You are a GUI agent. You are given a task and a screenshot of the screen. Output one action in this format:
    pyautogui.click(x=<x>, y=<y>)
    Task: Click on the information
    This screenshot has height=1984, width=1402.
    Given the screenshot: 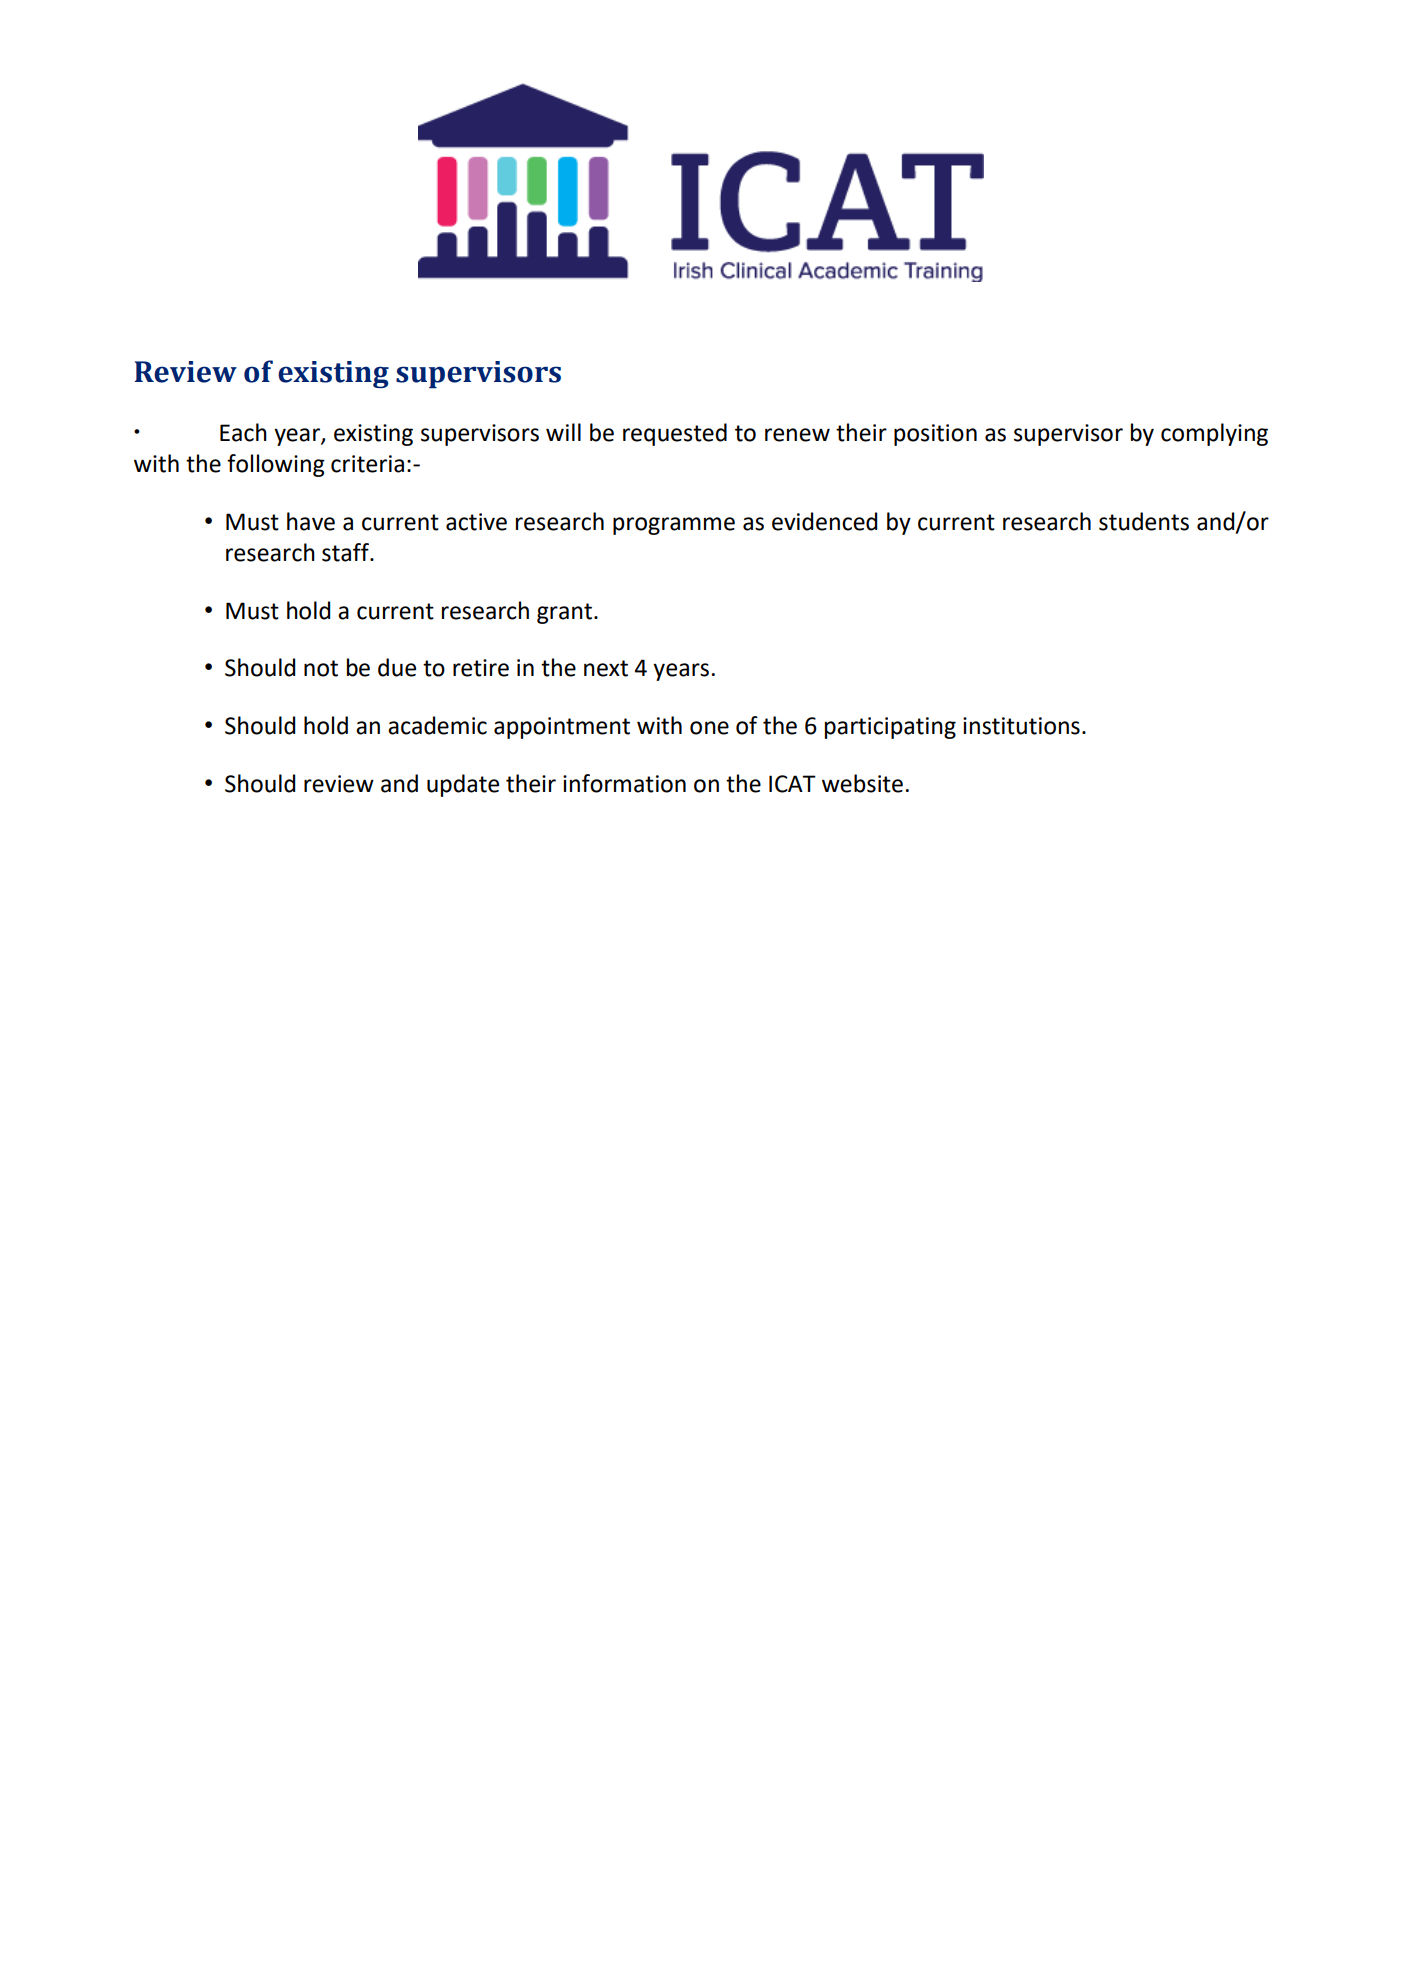 What is the action you would take?
    pyautogui.click(x=624, y=783)
